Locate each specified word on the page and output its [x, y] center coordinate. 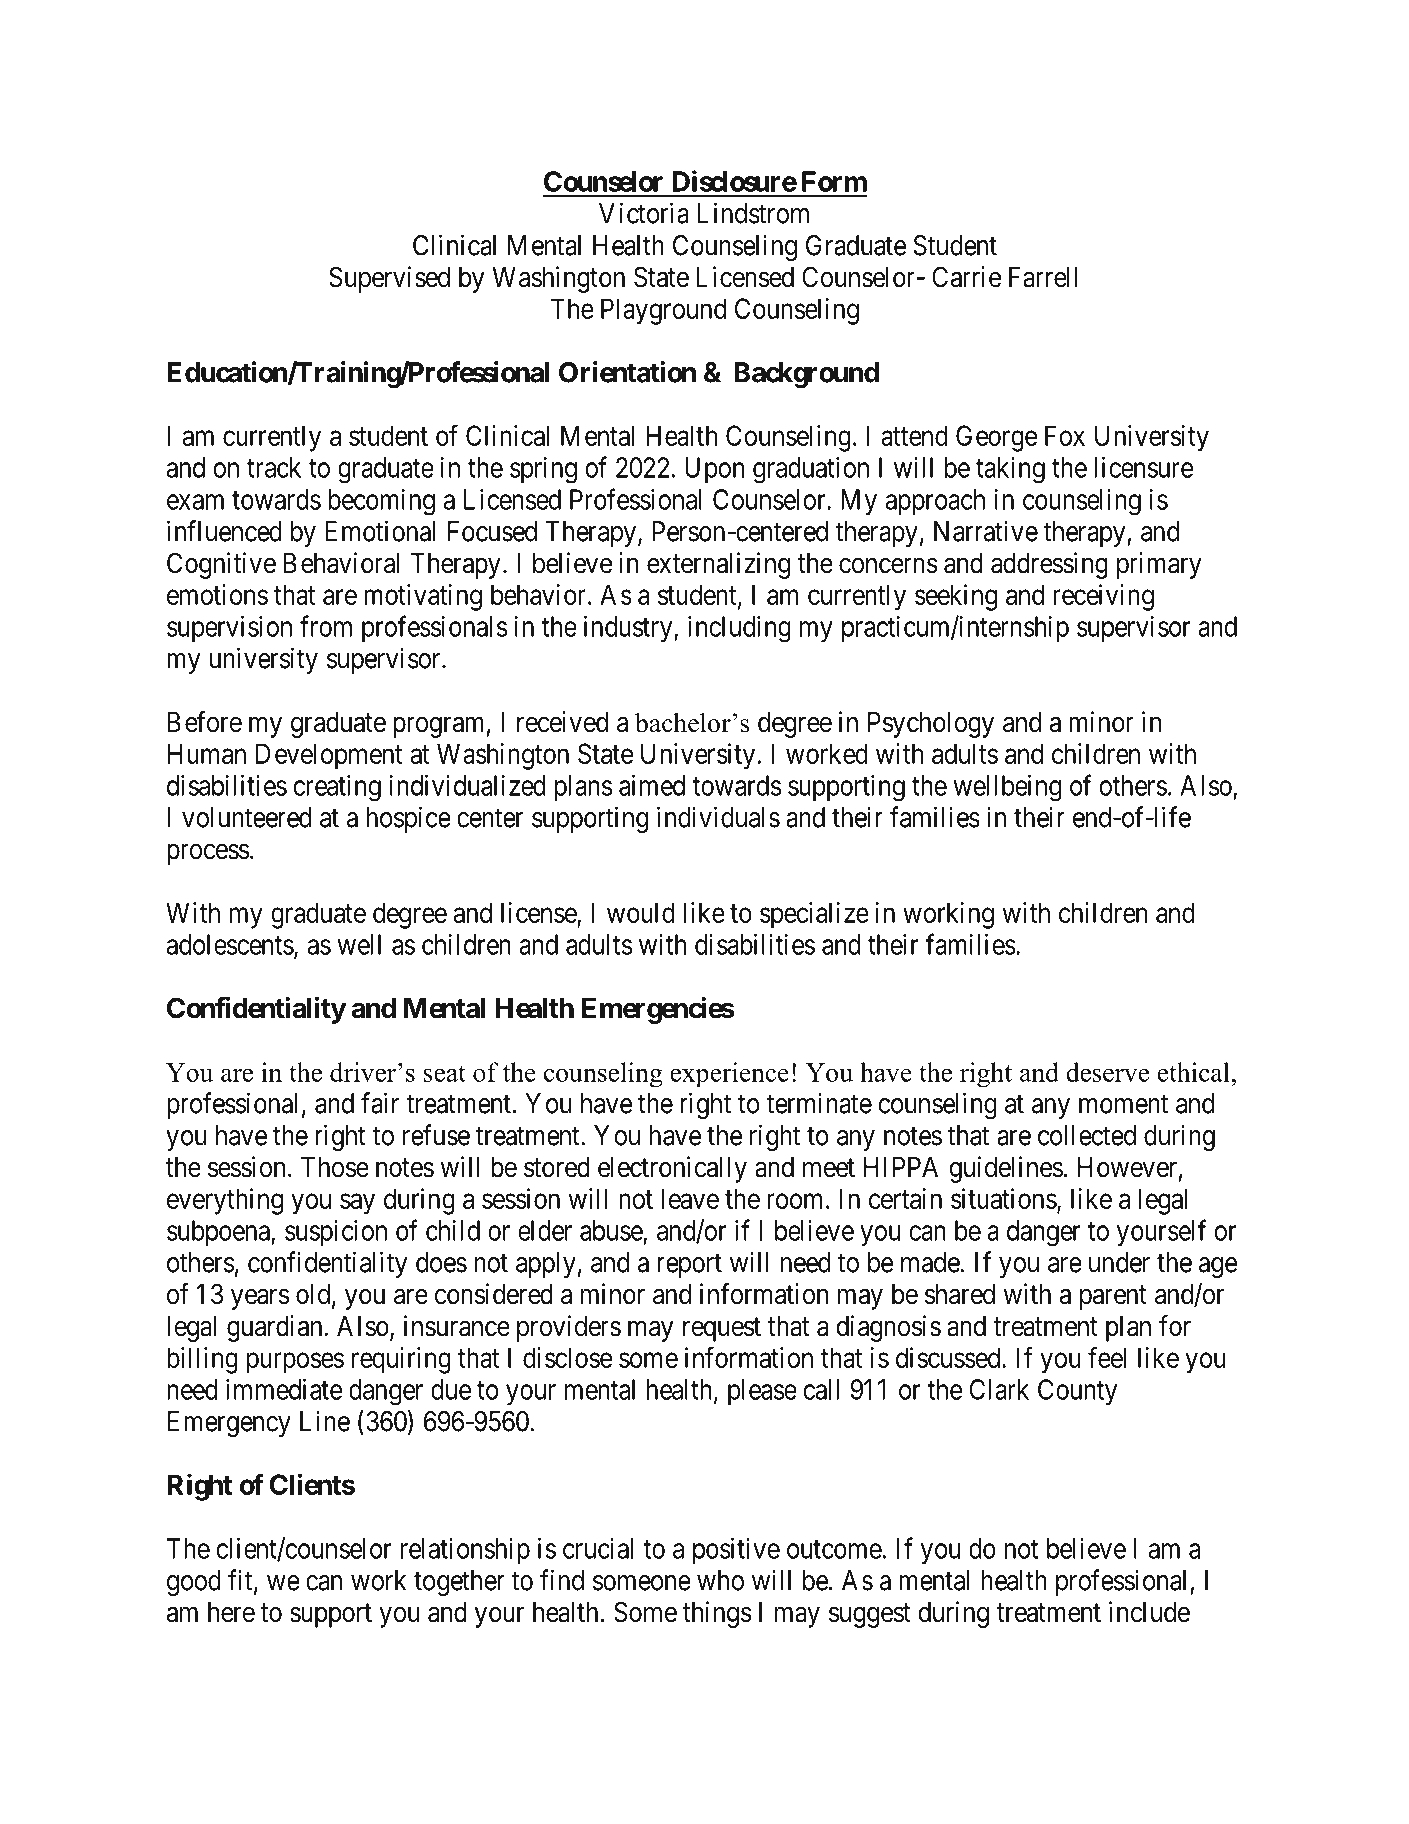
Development [329, 756]
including [739, 629]
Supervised [389, 279]
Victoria [644, 213]
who [720, 1580]
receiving [1103, 597]
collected [1087, 1135]
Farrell [1043, 277]
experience [729, 1075]
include [1149, 1612]
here [231, 1612]
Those [335, 1167]
